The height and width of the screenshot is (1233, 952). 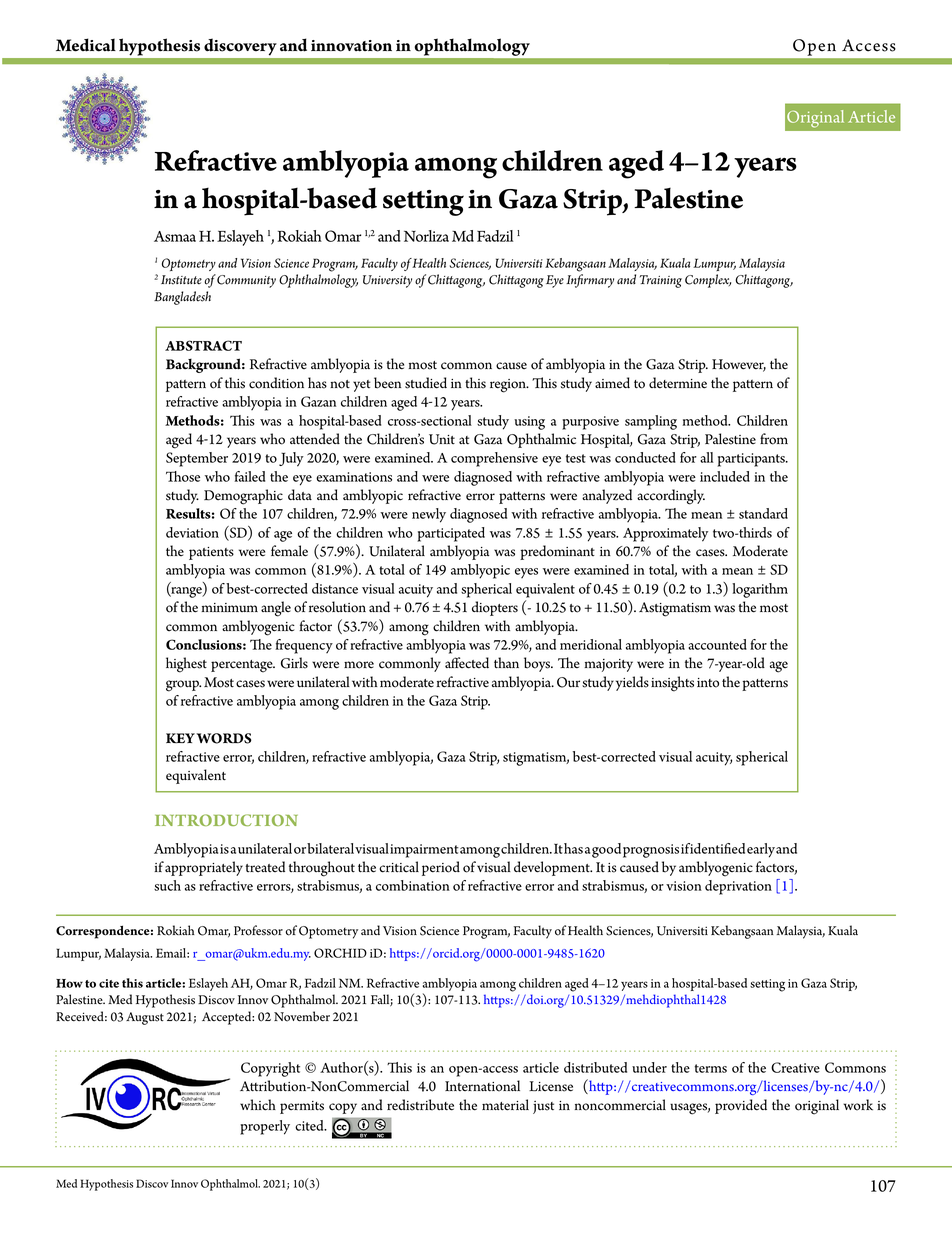 What do you see at coordinates (661, 281) in the screenshot?
I see `Training` at bounding box center [661, 281].
